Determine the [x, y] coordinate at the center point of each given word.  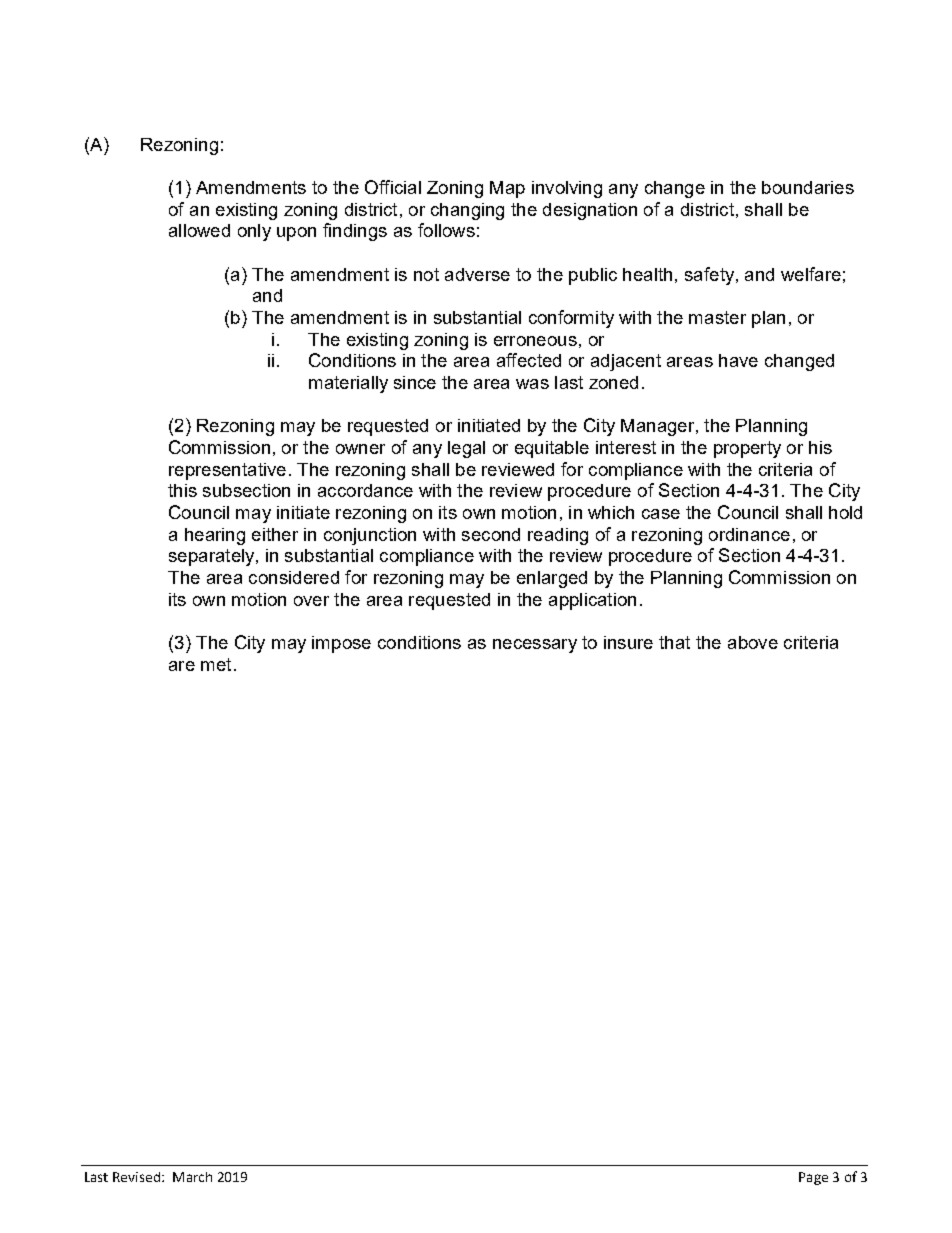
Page [813, 1178]
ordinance [749, 534]
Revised [136, 1177]
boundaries [808, 187]
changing [467, 211]
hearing [215, 536]
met [216, 664]
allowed [199, 230]
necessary [535, 646]
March [192, 1177]
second [491, 534]
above [753, 642]
